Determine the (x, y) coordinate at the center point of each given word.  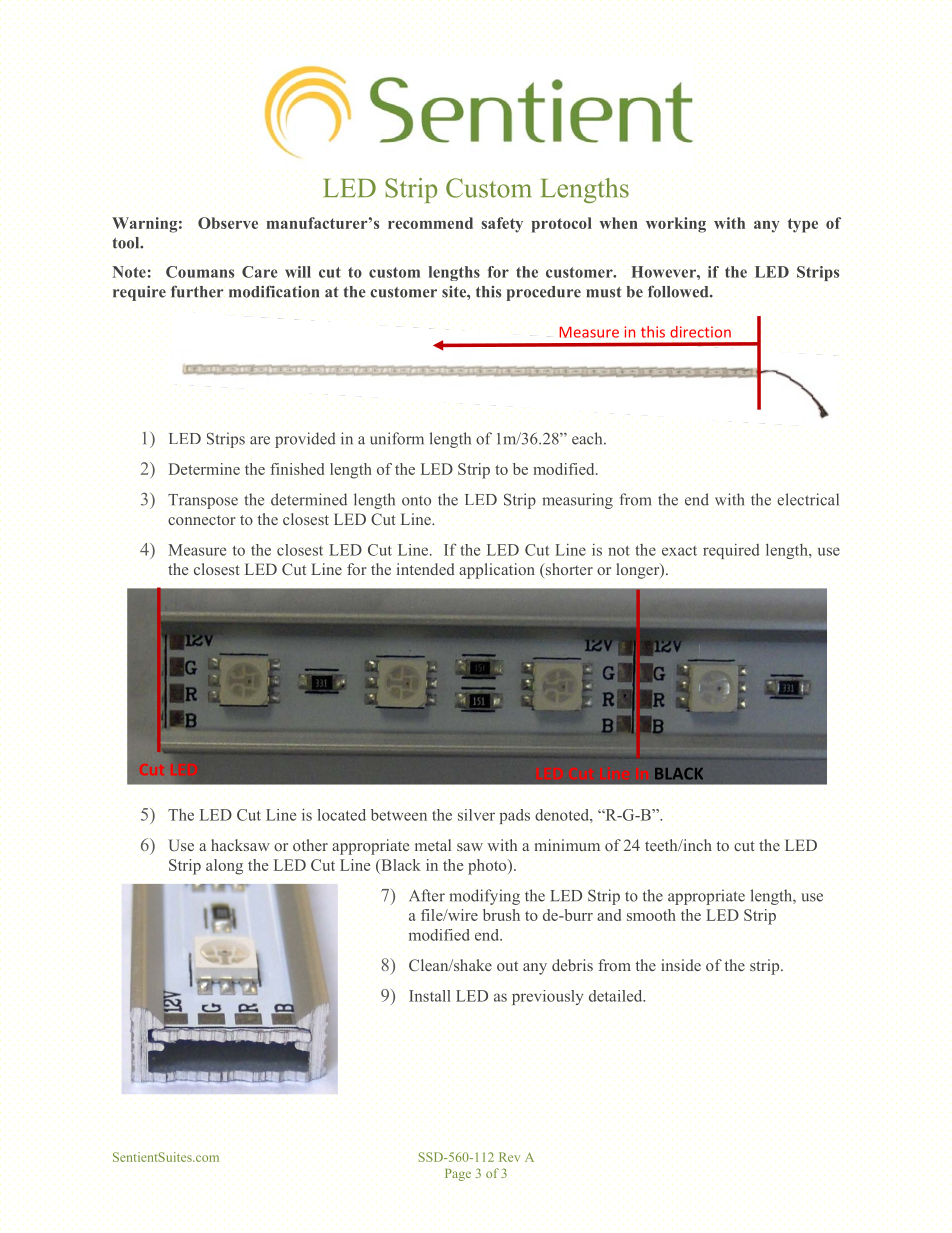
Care (260, 272)
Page (458, 1175)
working (676, 225)
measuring (577, 501)
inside (681, 965)
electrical (808, 499)
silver (476, 815)
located (341, 815)
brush (501, 915)
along (224, 867)
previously (547, 997)
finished (297, 469)
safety (502, 225)
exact (679, 551)
